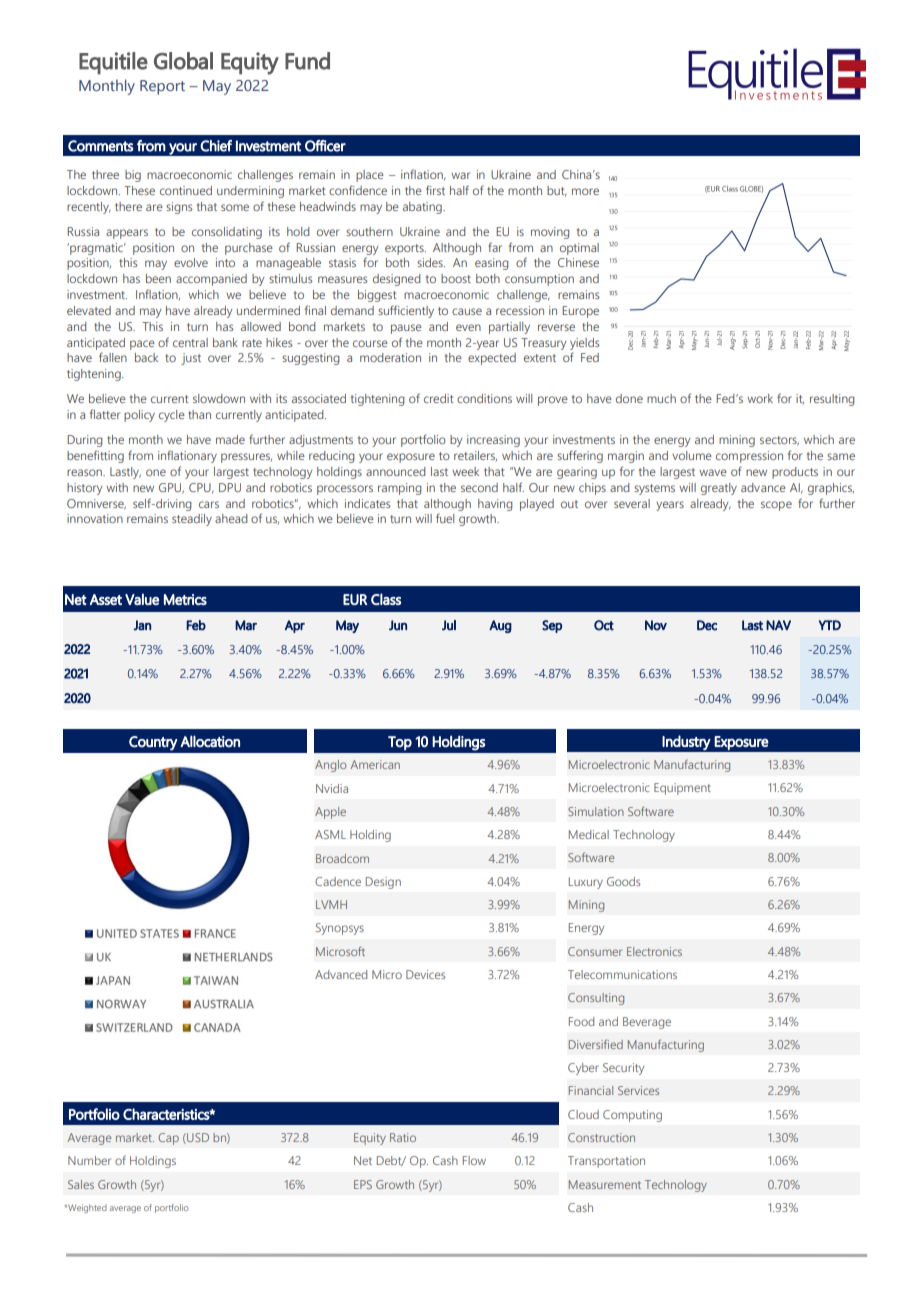 Image resolution: width=924 pixels, height=1308 pixels. I want to click on Equipment, so click(682, 789).
